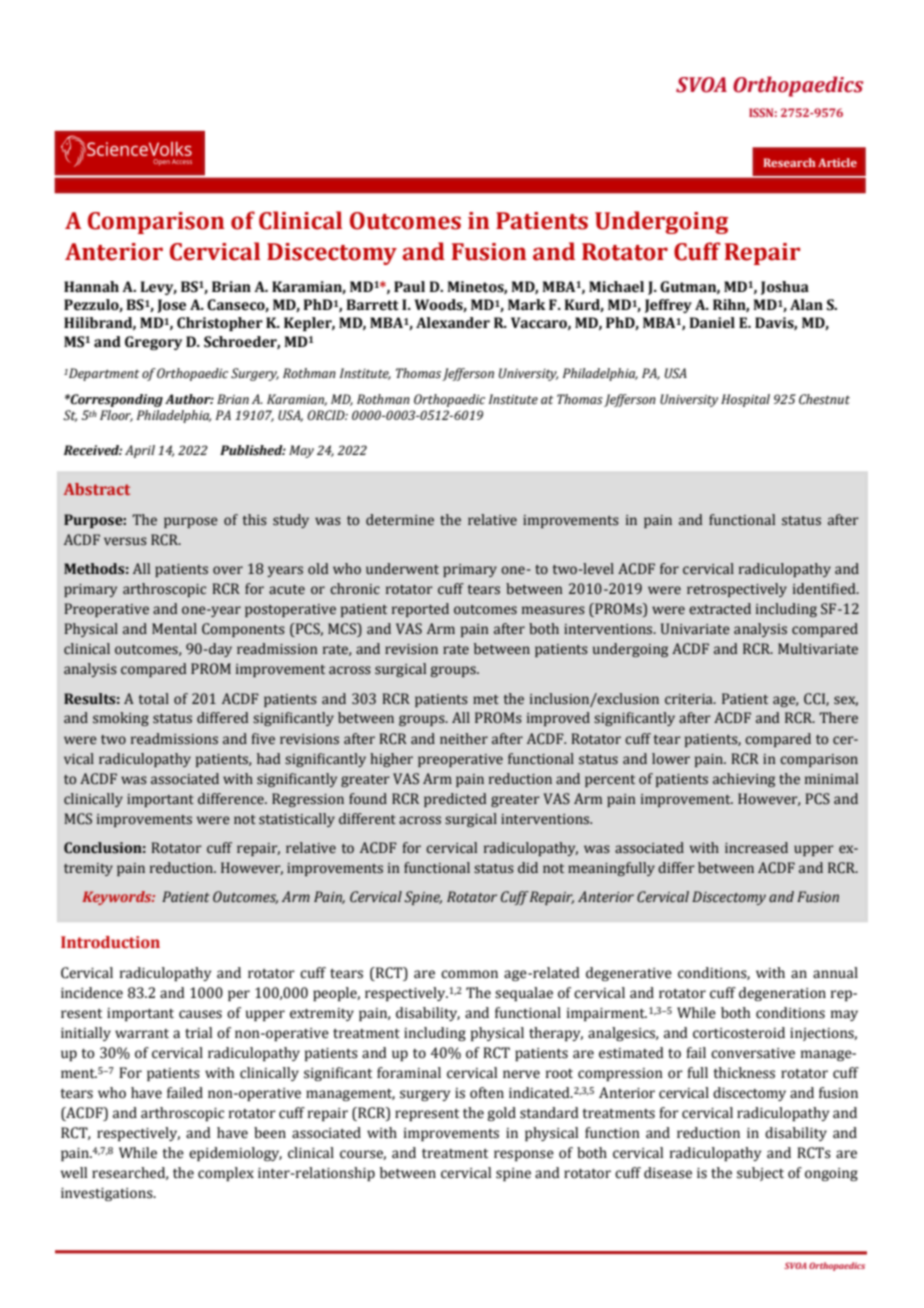 This screenshot has width=924, height=1308. What do you see at coordinates (690, 699) in the screenshot?
I see `criteria` at bounding box center [690, 699].
